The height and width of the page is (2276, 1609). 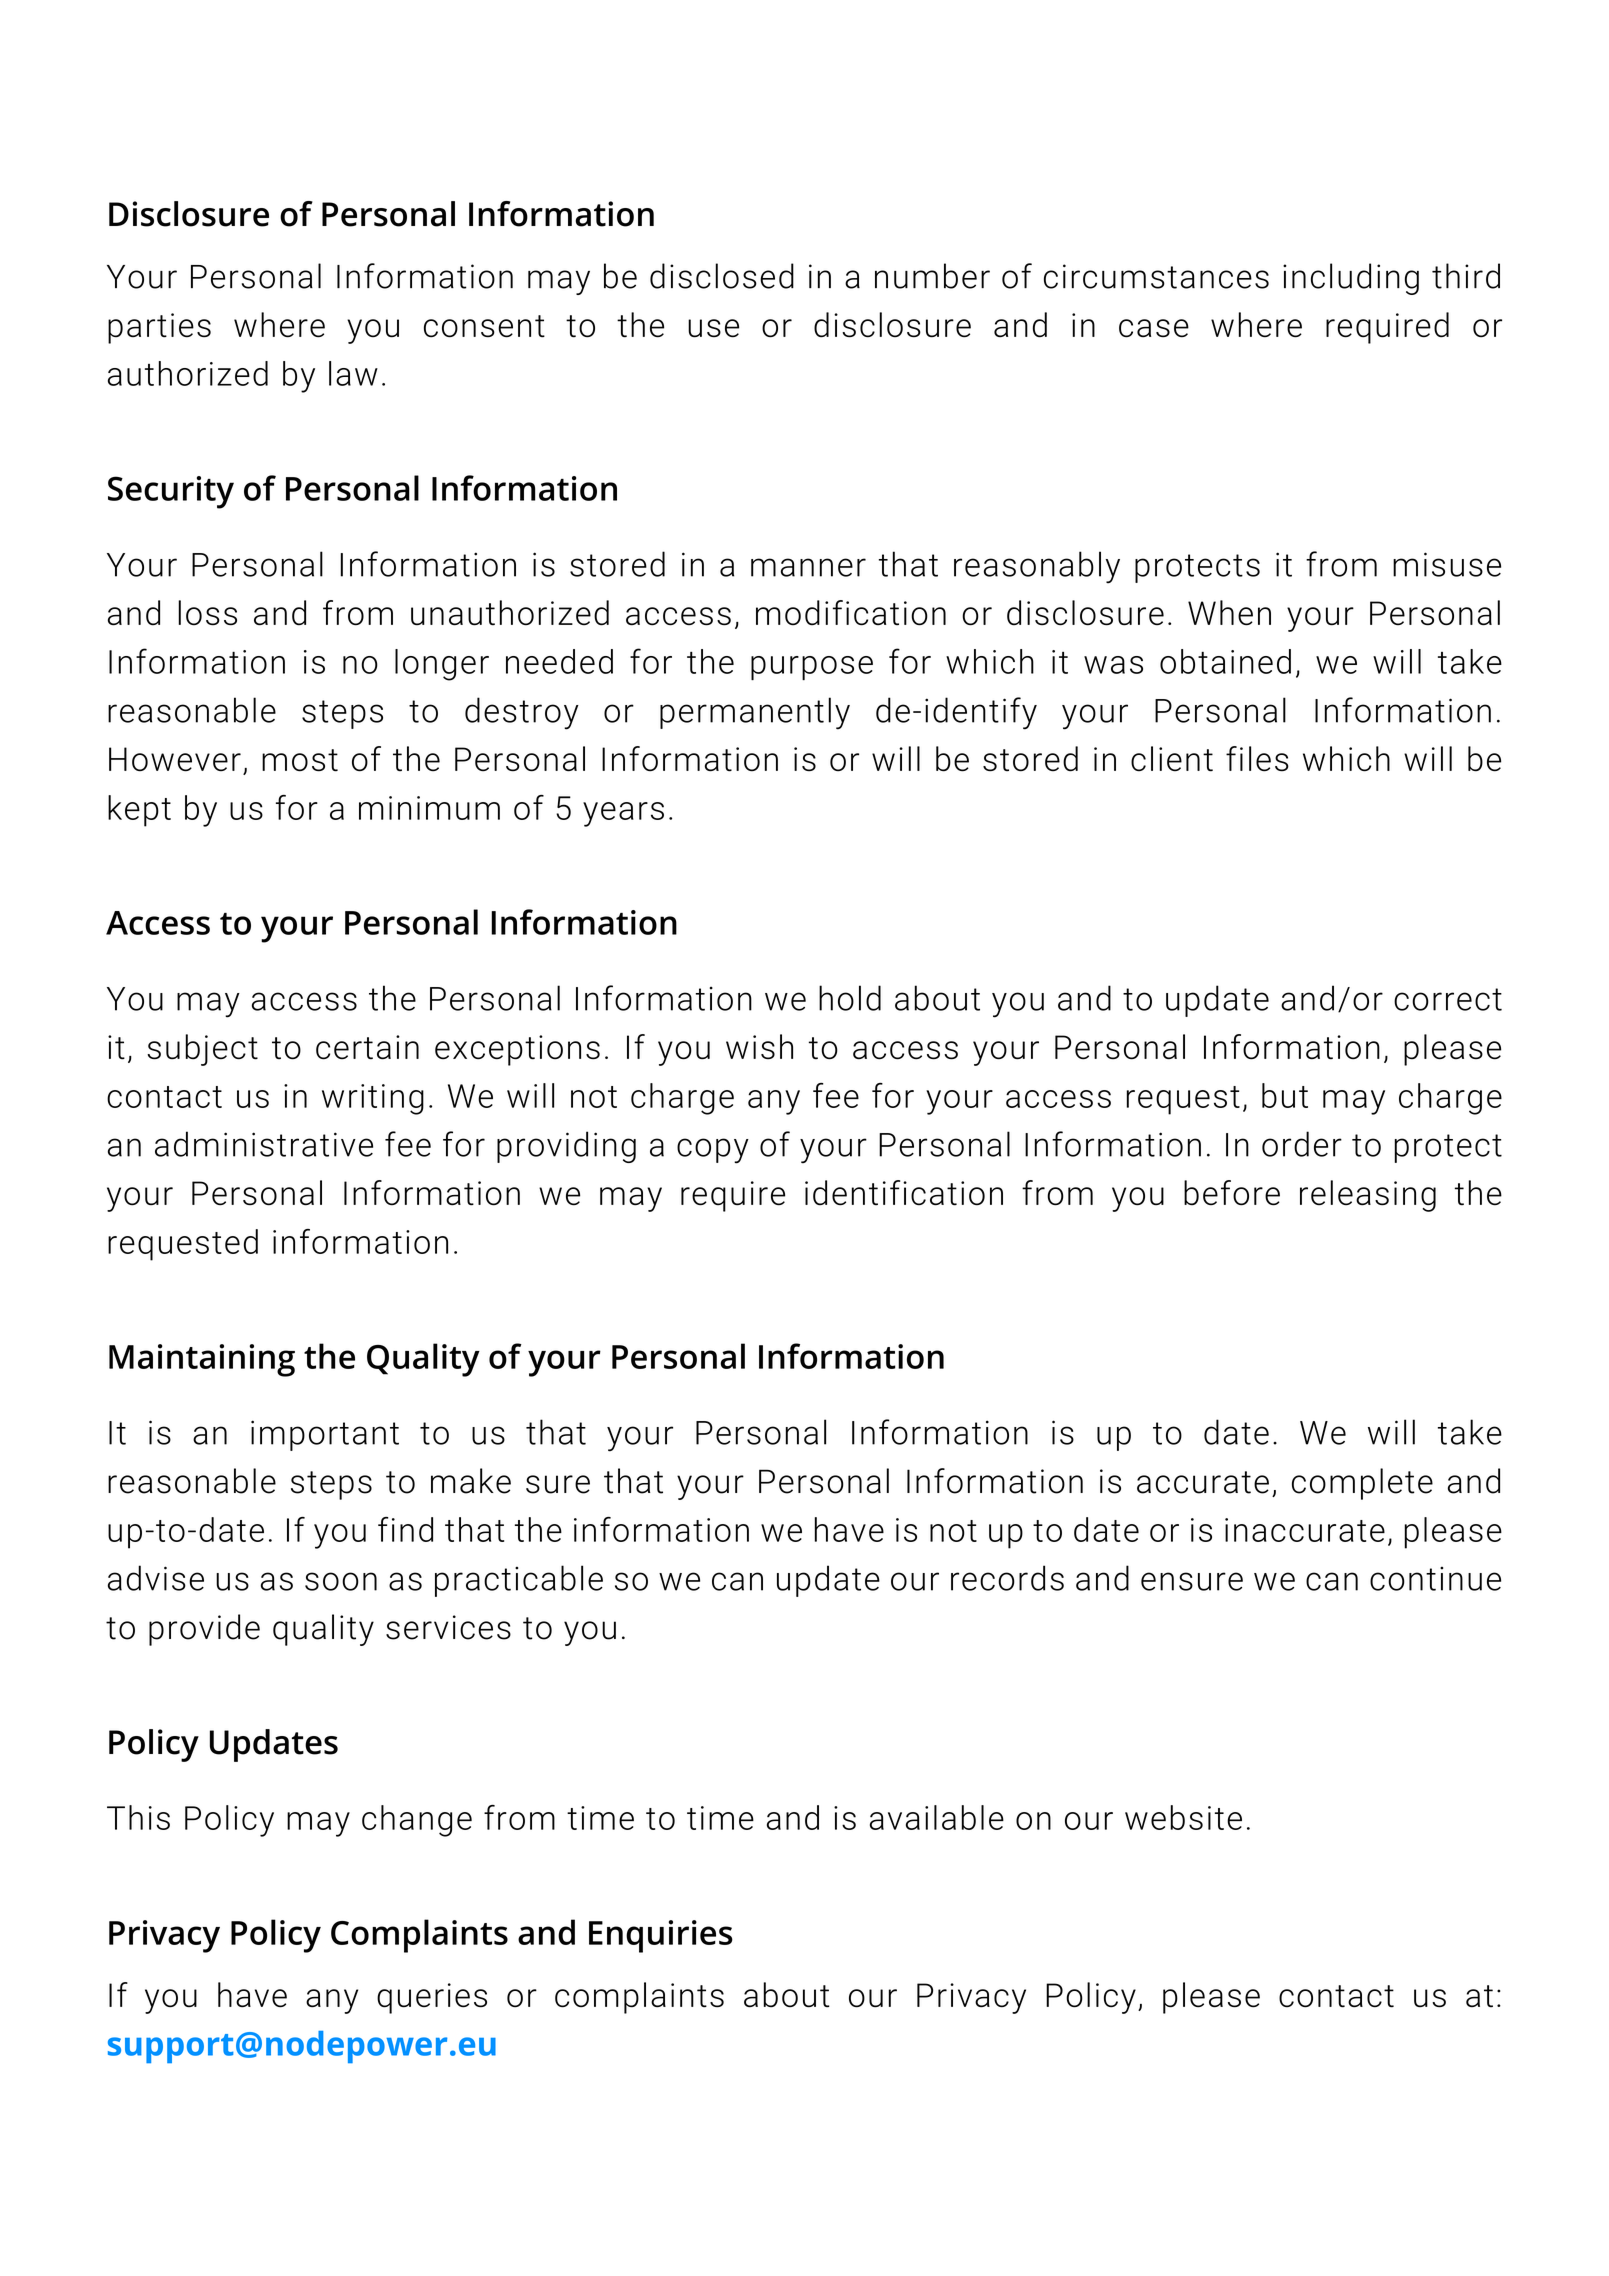 I want to click on complete, so click(x=1362, y=1484).
